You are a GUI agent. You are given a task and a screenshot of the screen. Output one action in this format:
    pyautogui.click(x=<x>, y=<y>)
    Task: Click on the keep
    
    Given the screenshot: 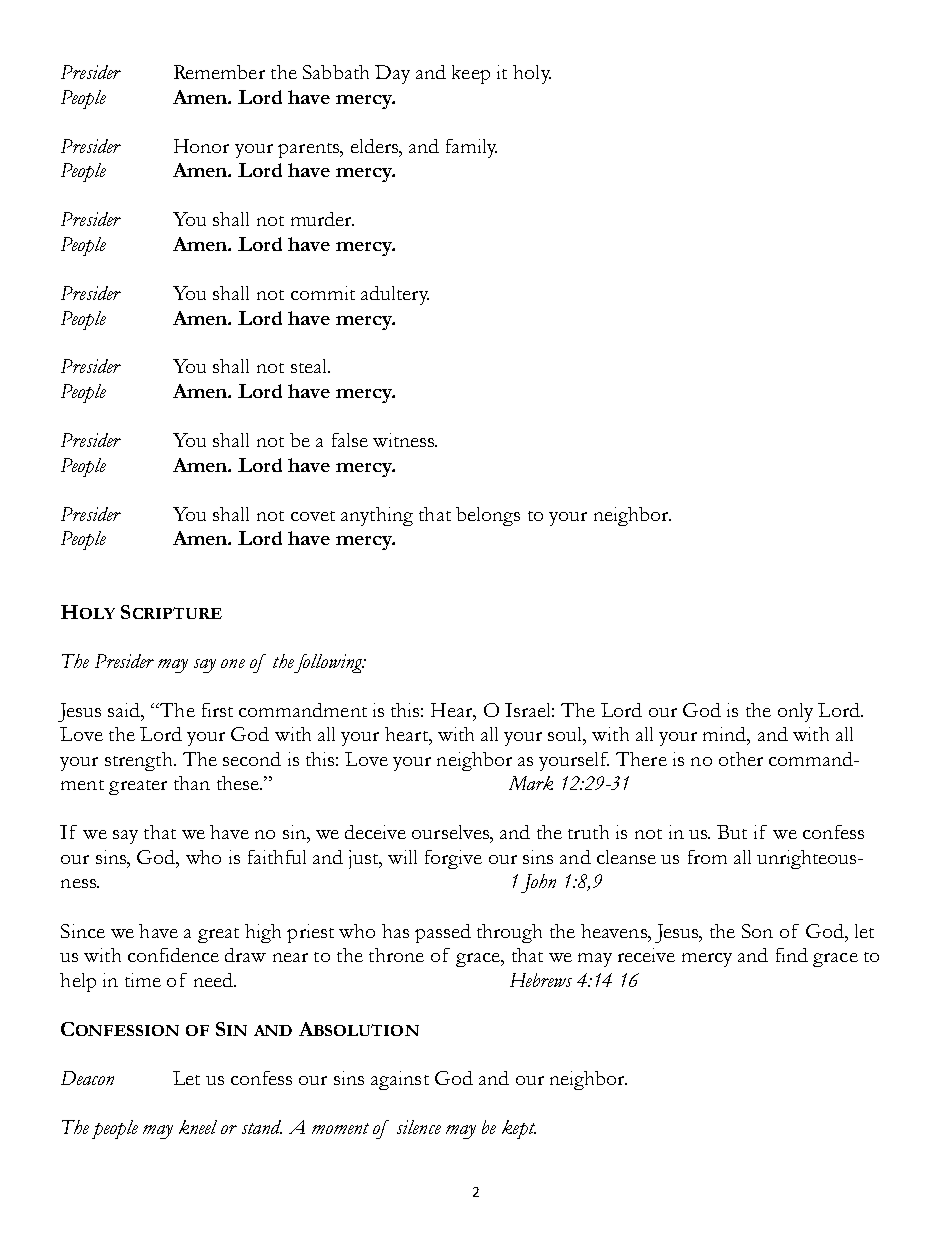 What is the action you would take?
    pyautogui.click(x=471, y=74)
